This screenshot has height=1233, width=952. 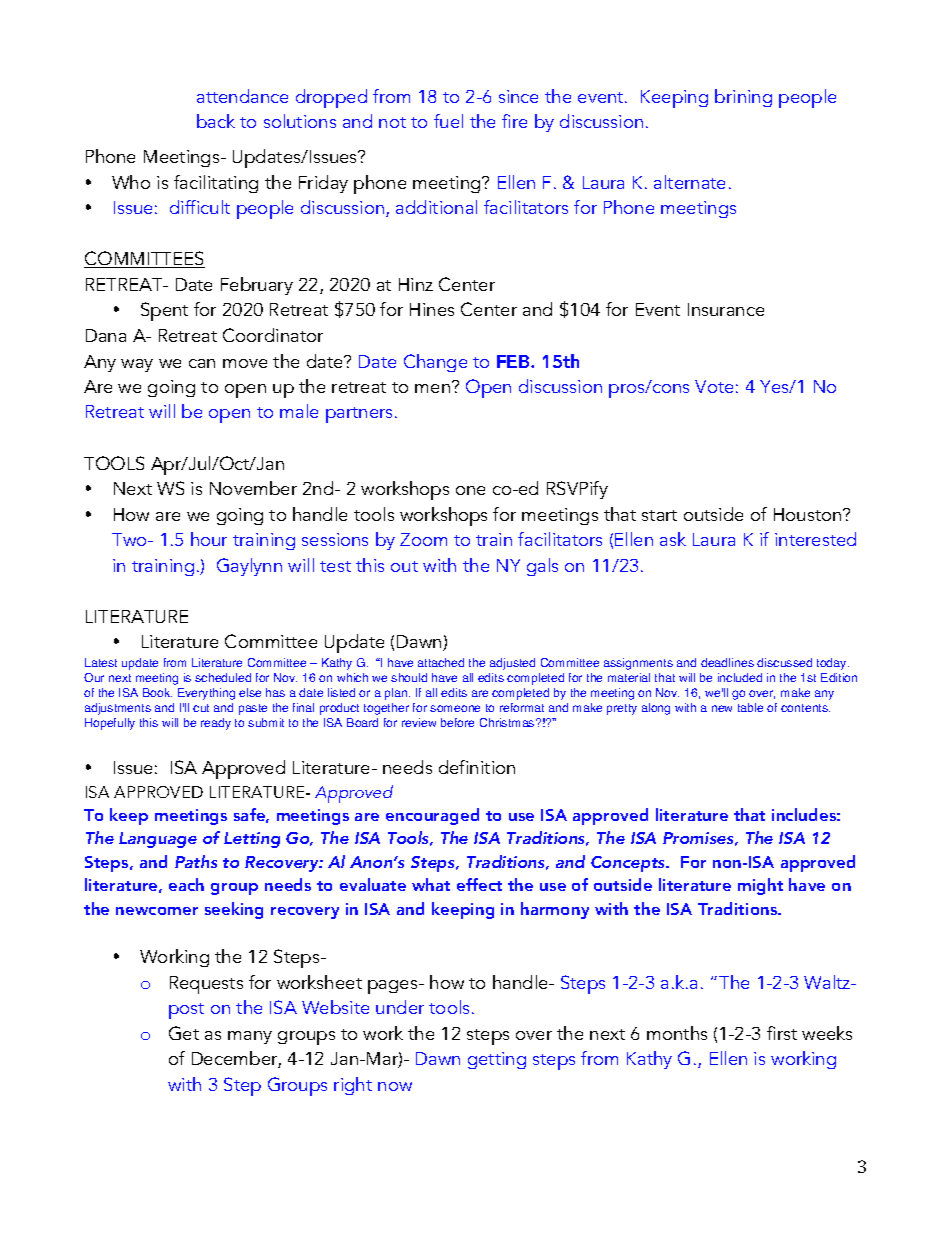 I want to click on back, so click(x=216, y=121).
